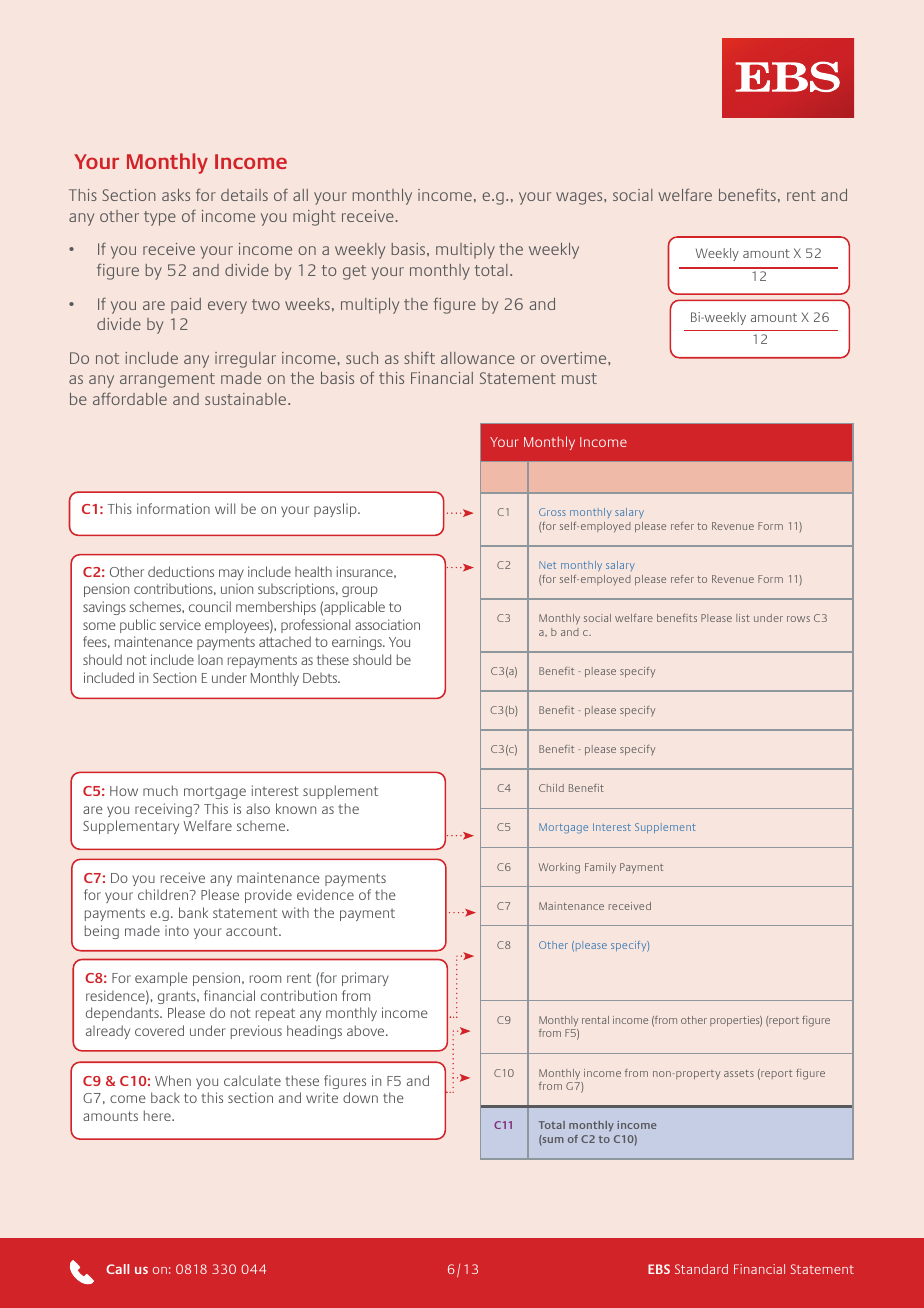 The width and height of the screenshot is (924, 1308). Describe the element at coordinates (160, 218) in the screenshot. I see `type` at that location.
